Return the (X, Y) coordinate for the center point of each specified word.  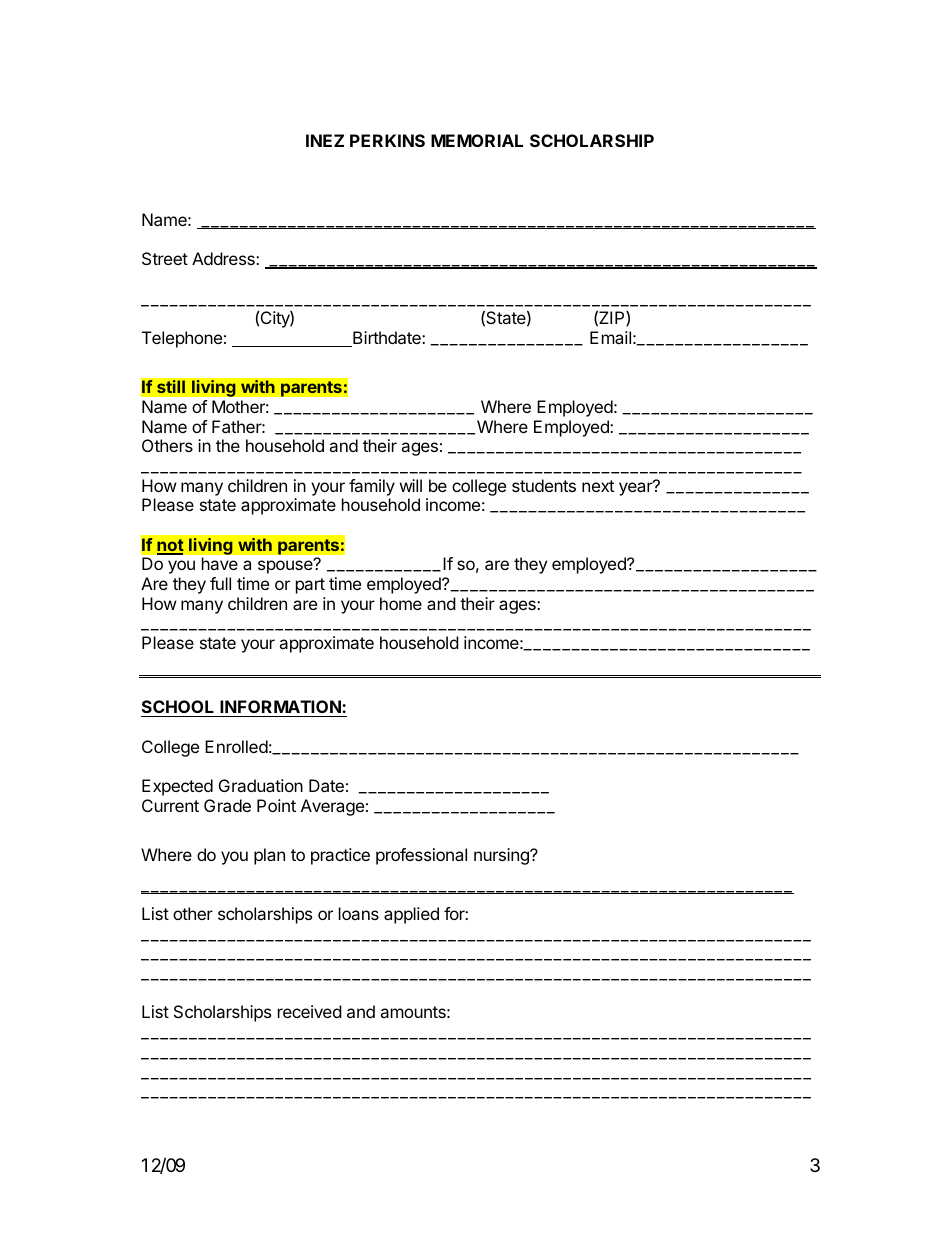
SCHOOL (179, 708)
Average (332, 807)
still (171, 387)
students (544, 485)
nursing (502, 856)
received (310, 1011)
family (372, 487)
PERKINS (387, 140)
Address (224, 258)
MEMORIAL (477, 140)
